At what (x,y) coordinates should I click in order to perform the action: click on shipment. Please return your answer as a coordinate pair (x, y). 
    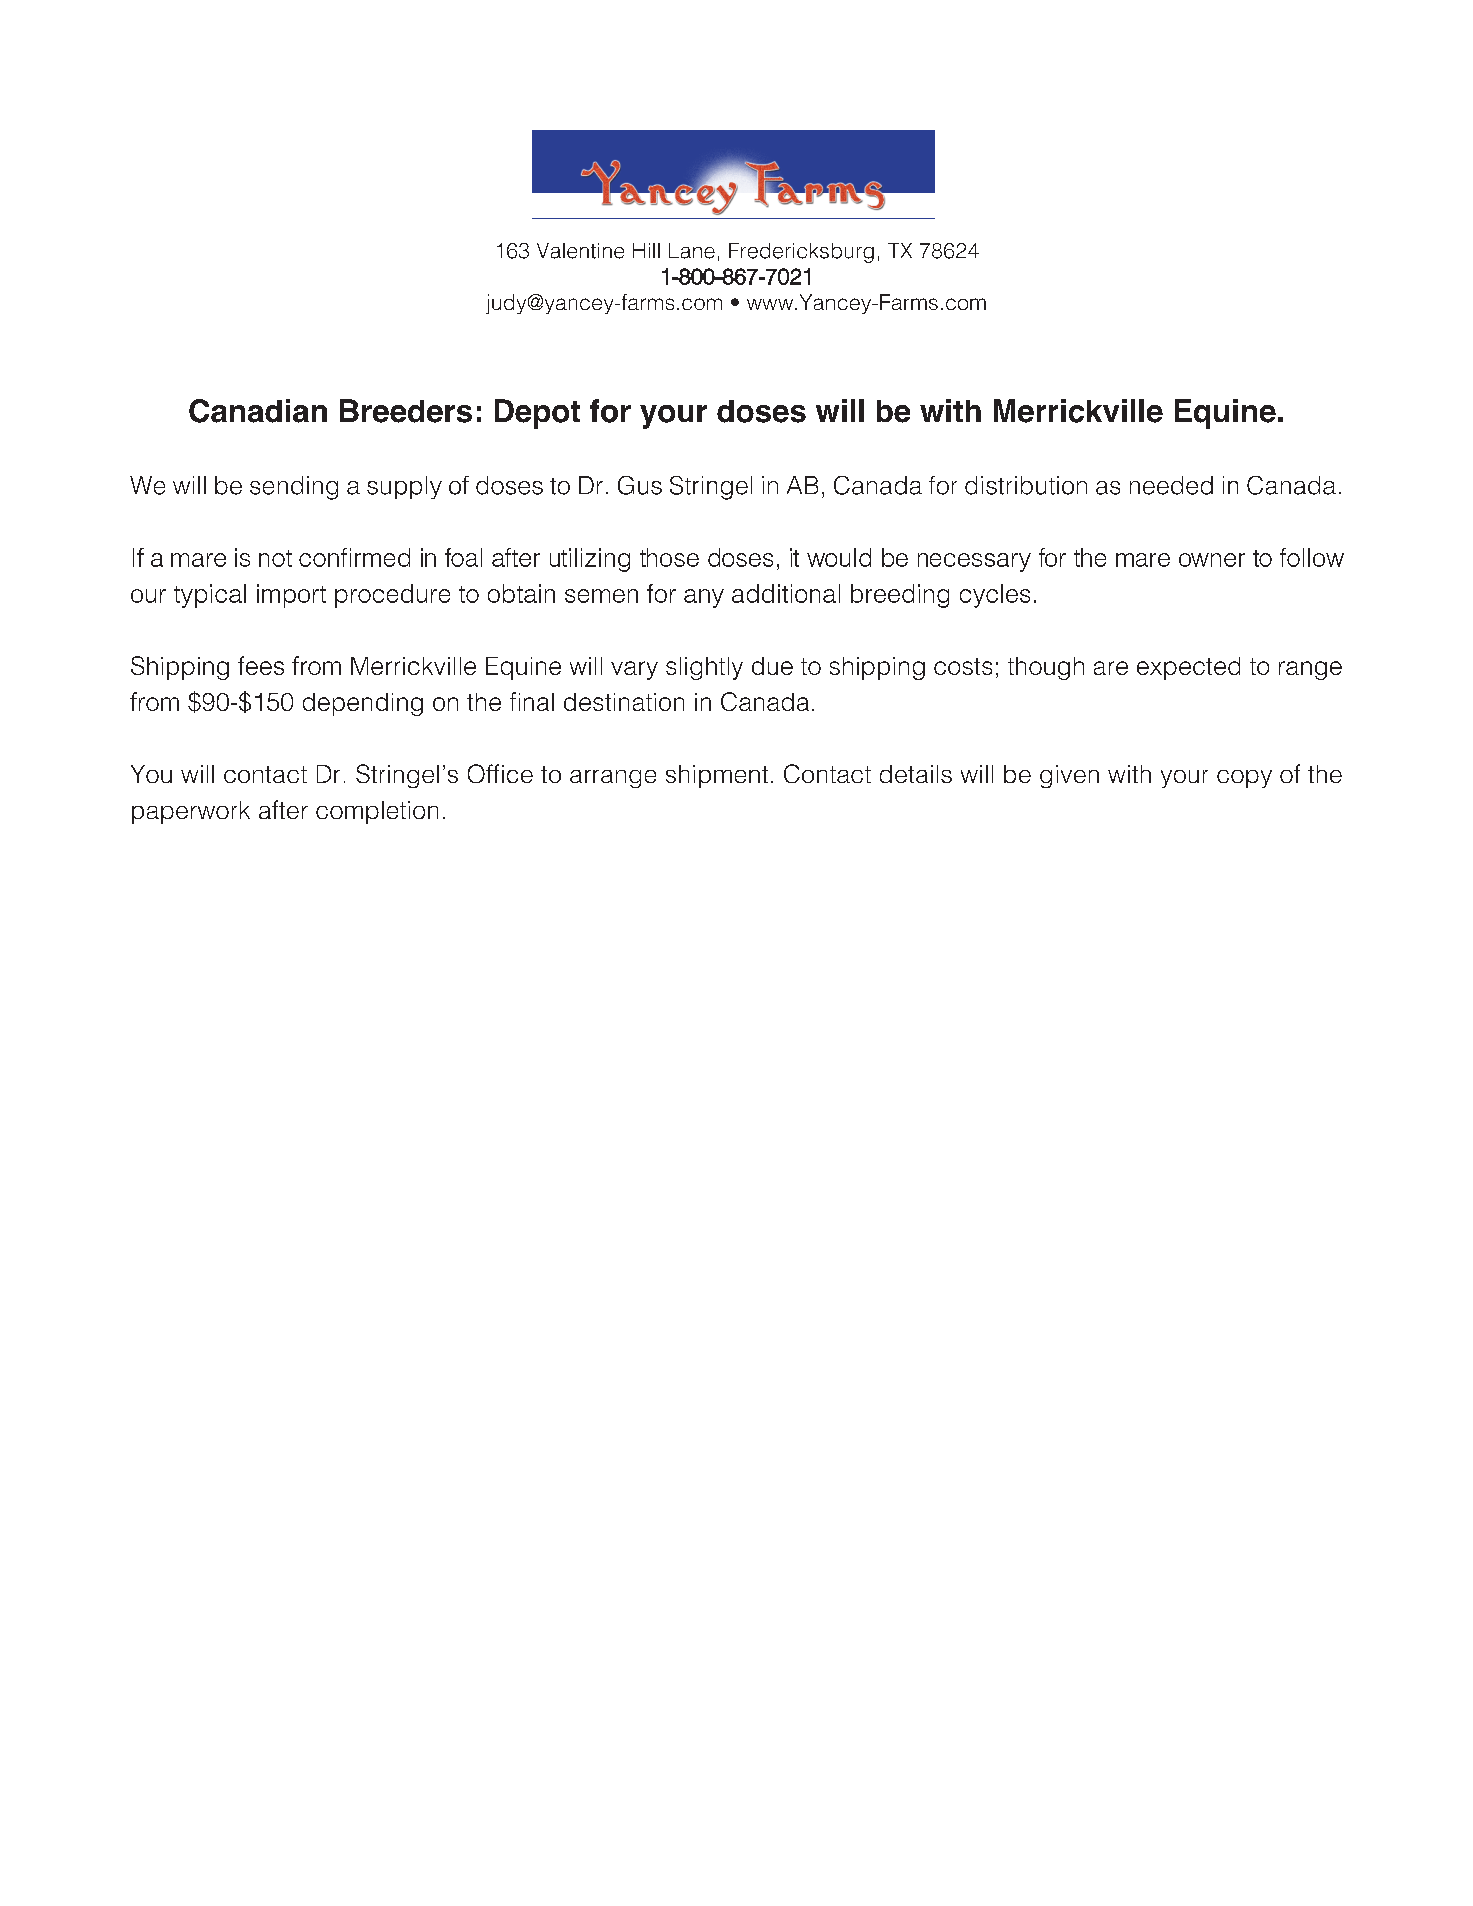
    Looking at the image, I should click on (717, 776).
